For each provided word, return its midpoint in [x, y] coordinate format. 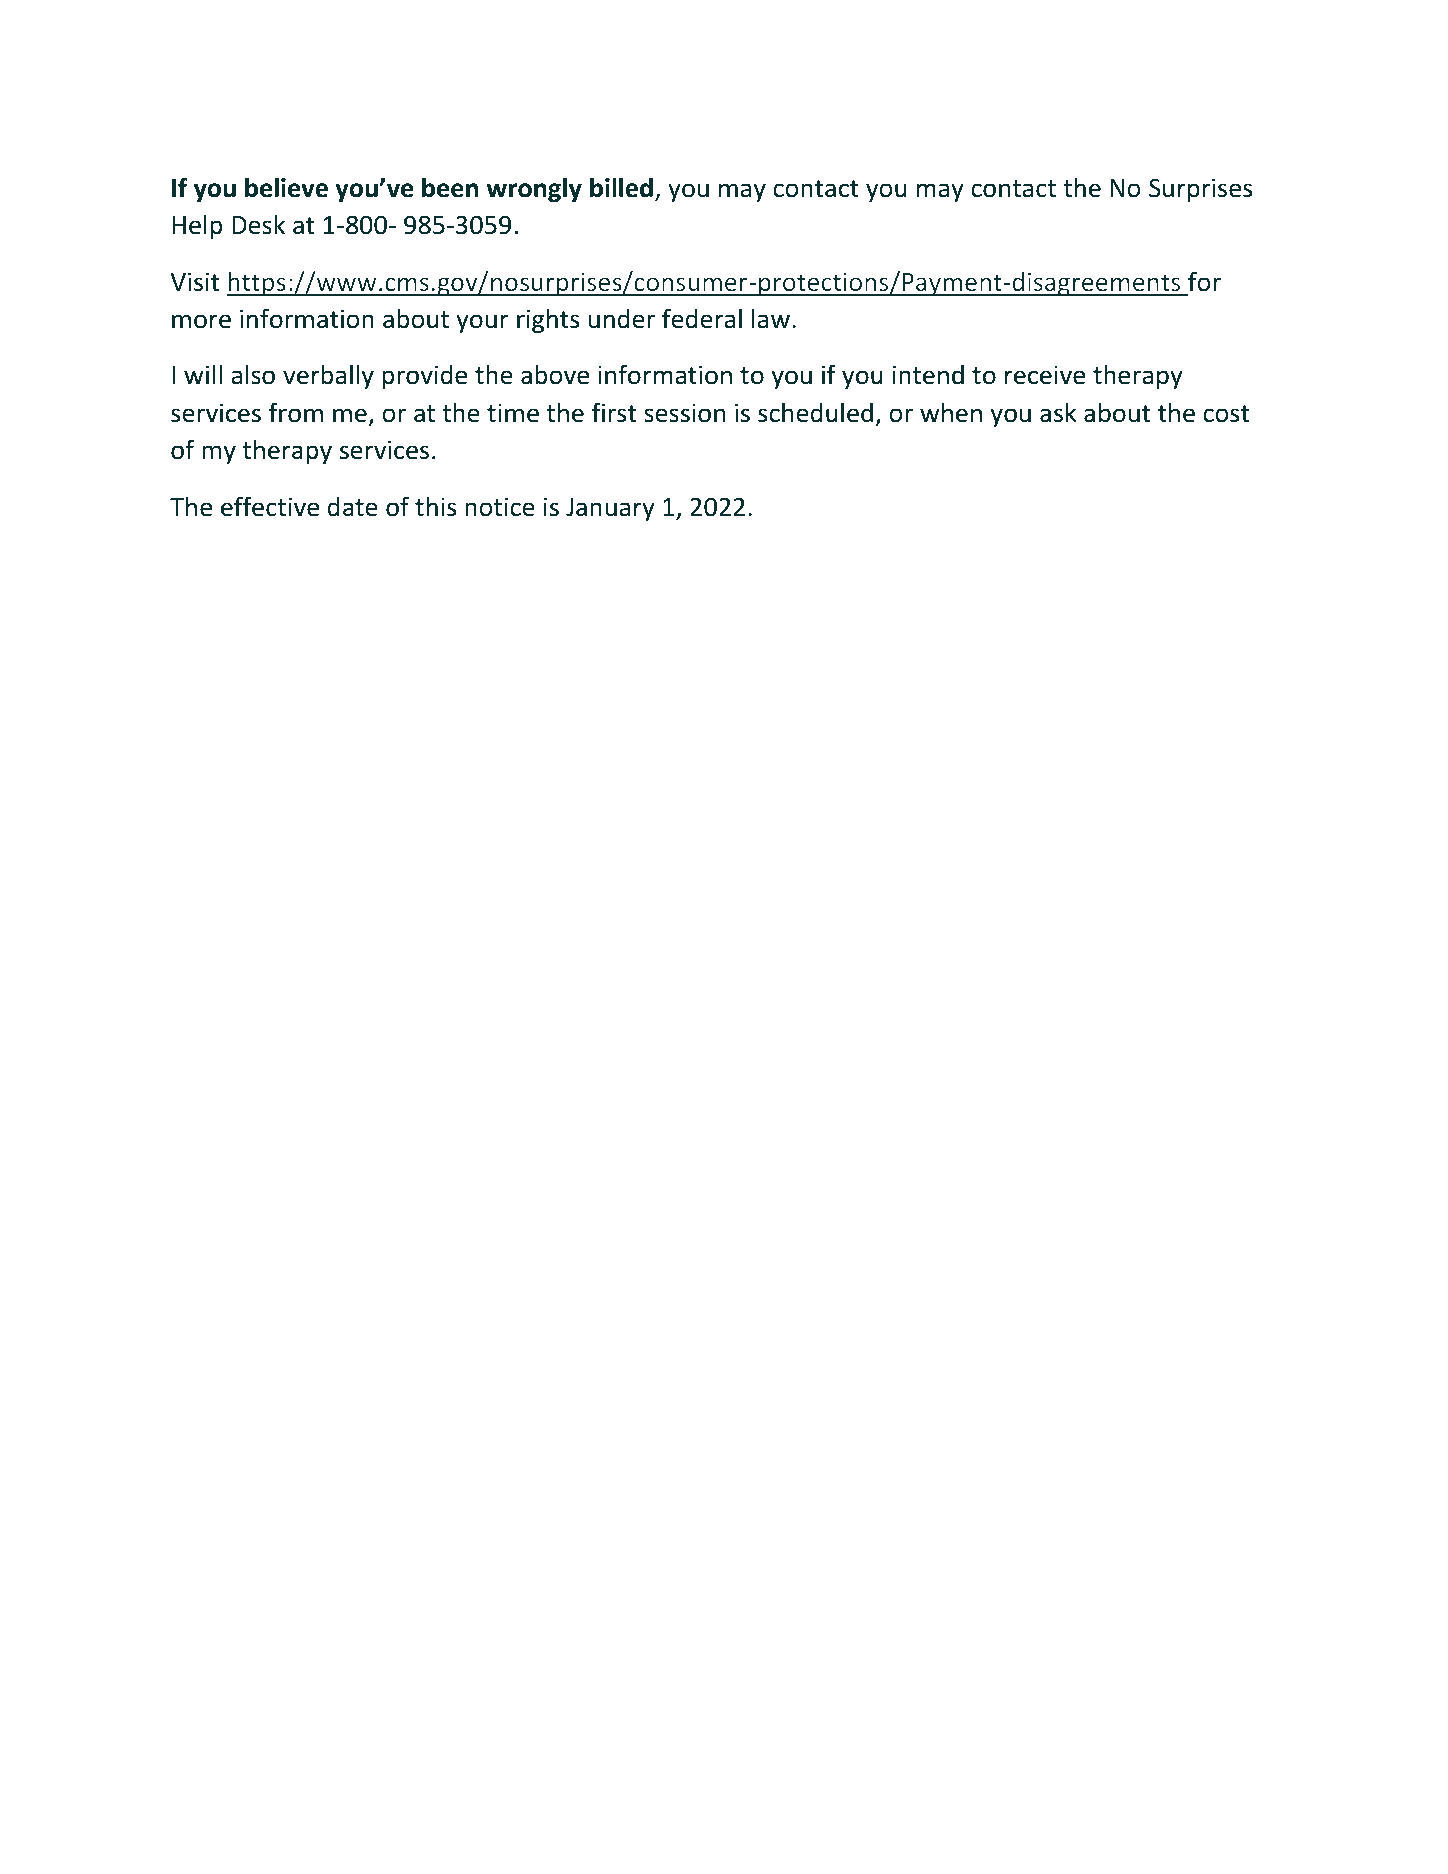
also [253, 374]
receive [1045, 375]
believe [286, 187]
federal [702, 318]
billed [621, 187]
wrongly [534, 189]
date [353, 506]
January [610, 509]
